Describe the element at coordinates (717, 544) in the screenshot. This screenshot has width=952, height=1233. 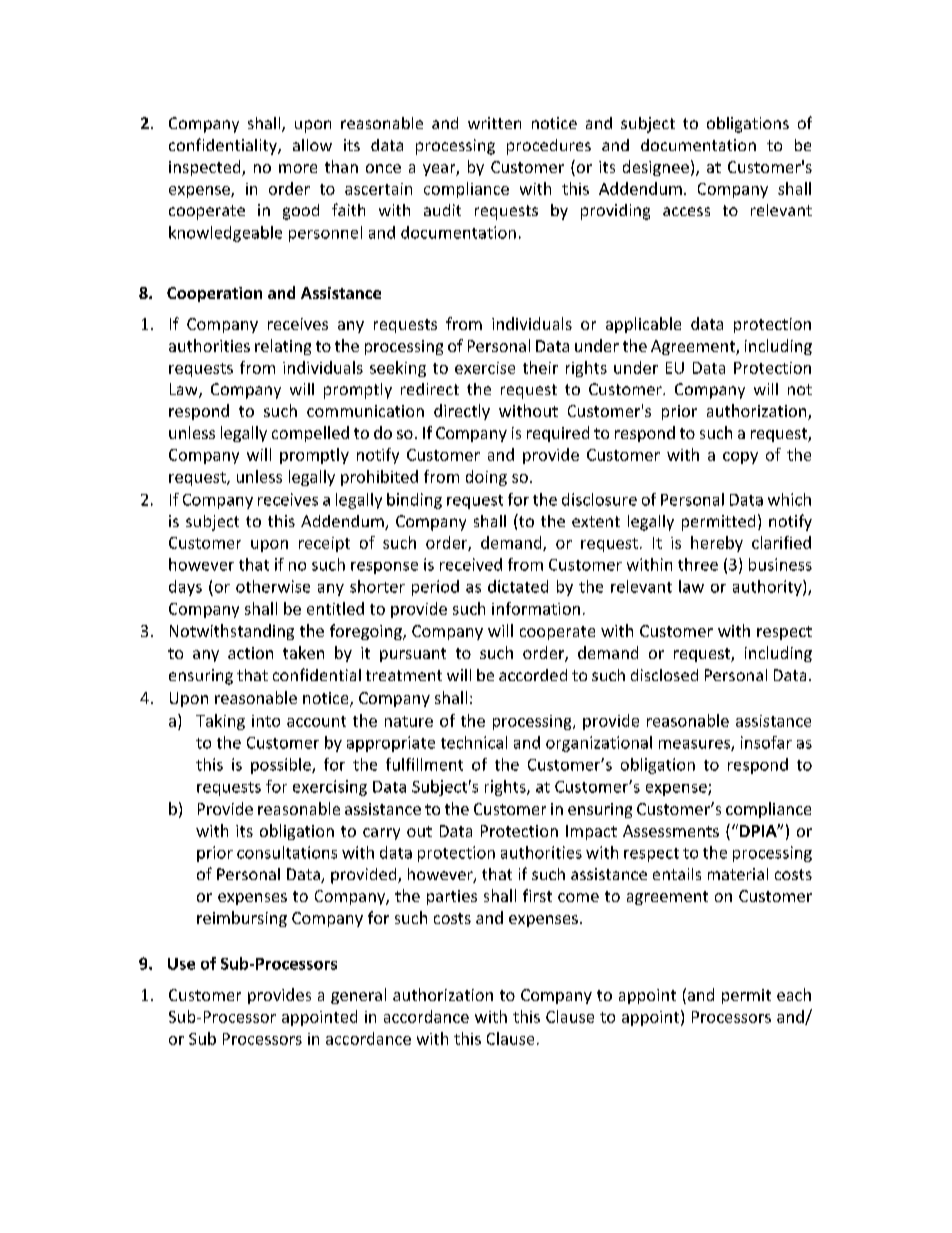
I see `hereby` at that location.
